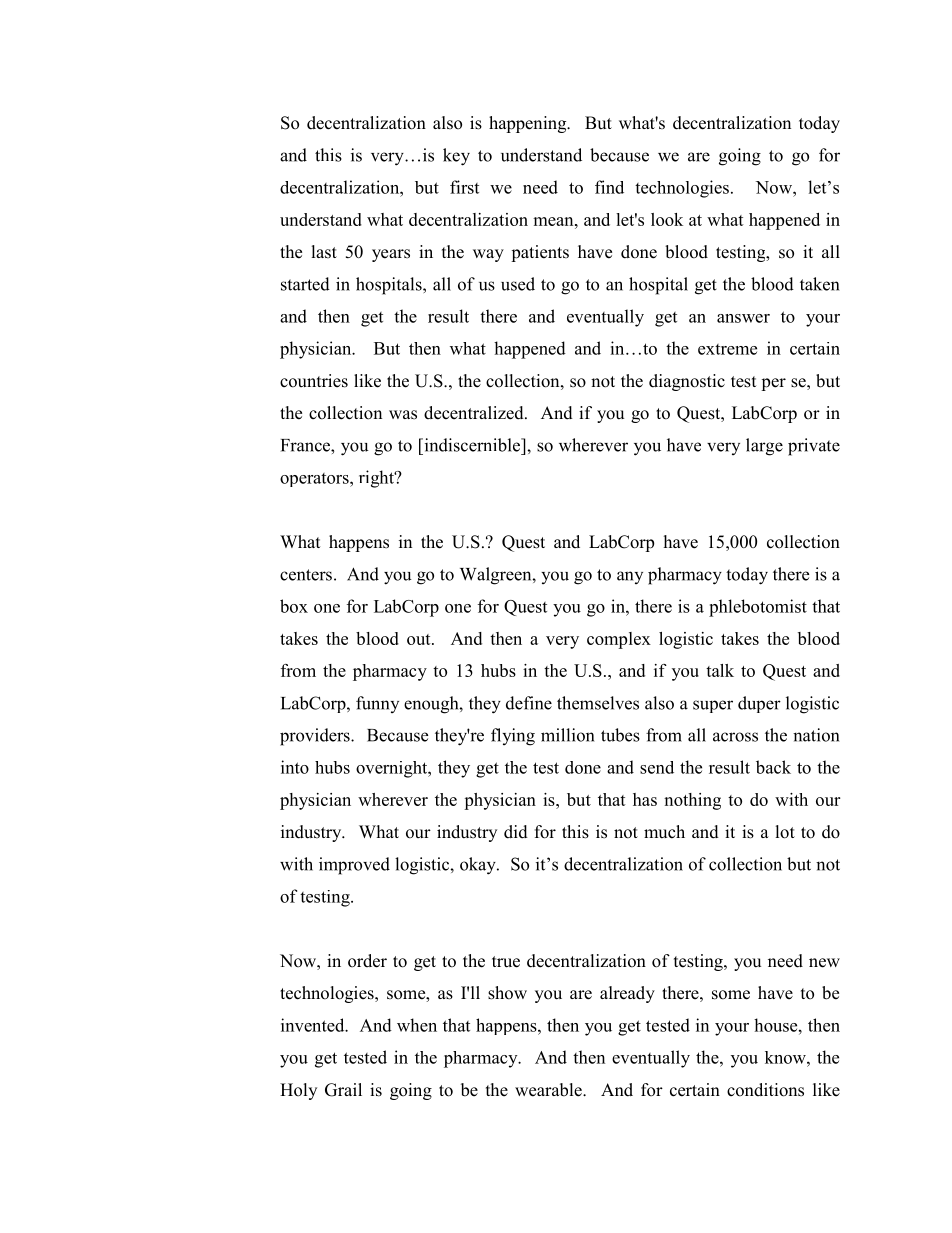 This screenshot has width=952, height=1233. What do you see at coordinates (456, 157) in the screenshot?
I see `key` at bounding box center [456, 157].
